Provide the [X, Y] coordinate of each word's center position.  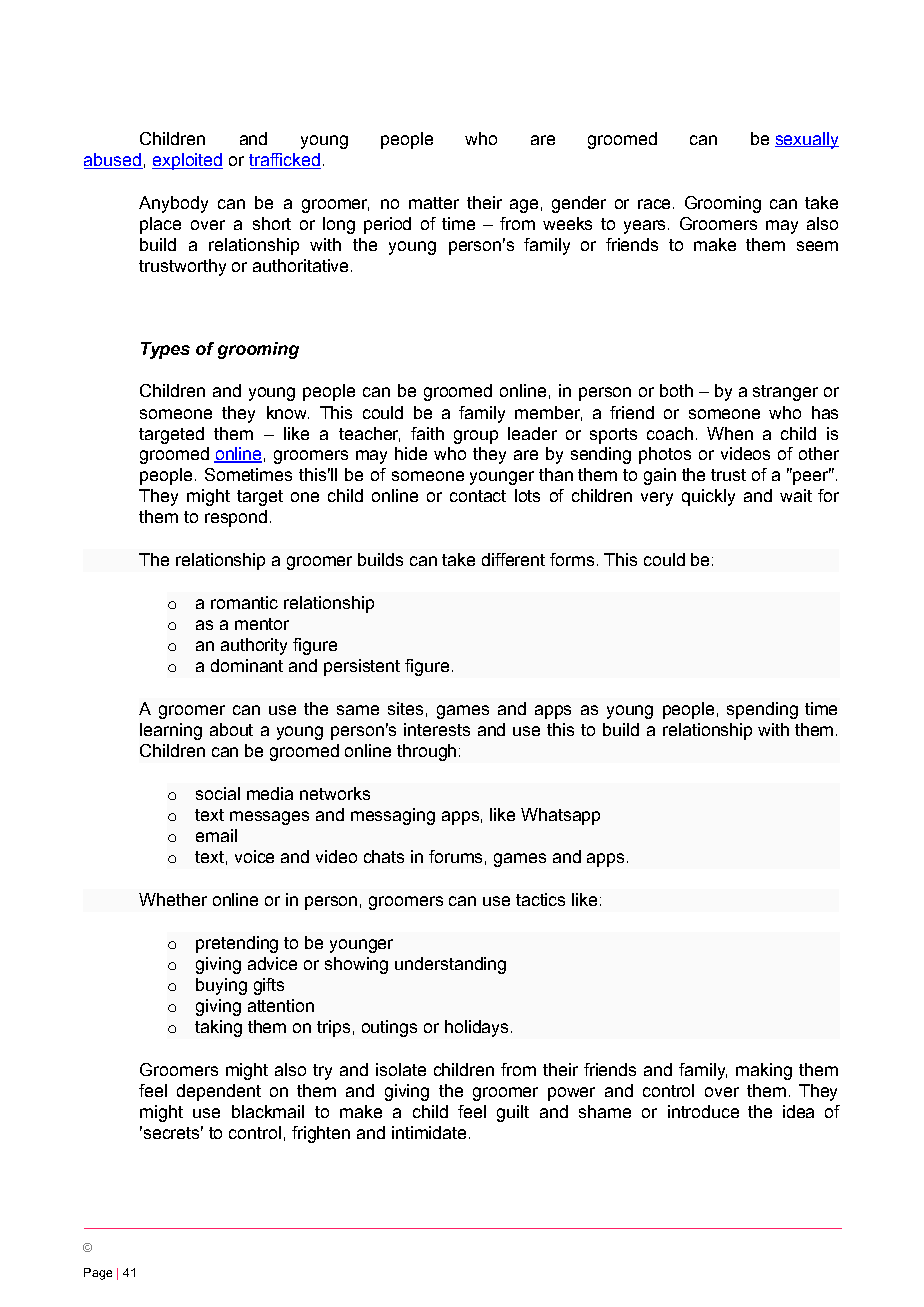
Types [165, 350]
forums [455, 856]
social [218, 793]
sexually [807, 140]
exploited [187, 161]
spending [762, 710]
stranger [785, 393]
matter [434, 203]
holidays [476, 1028]
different [513, 559]
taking [218, 1028]
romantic [244, 602]
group [476, 437]
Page [98, 1274]
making [764, 1071]
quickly [708, 497]
